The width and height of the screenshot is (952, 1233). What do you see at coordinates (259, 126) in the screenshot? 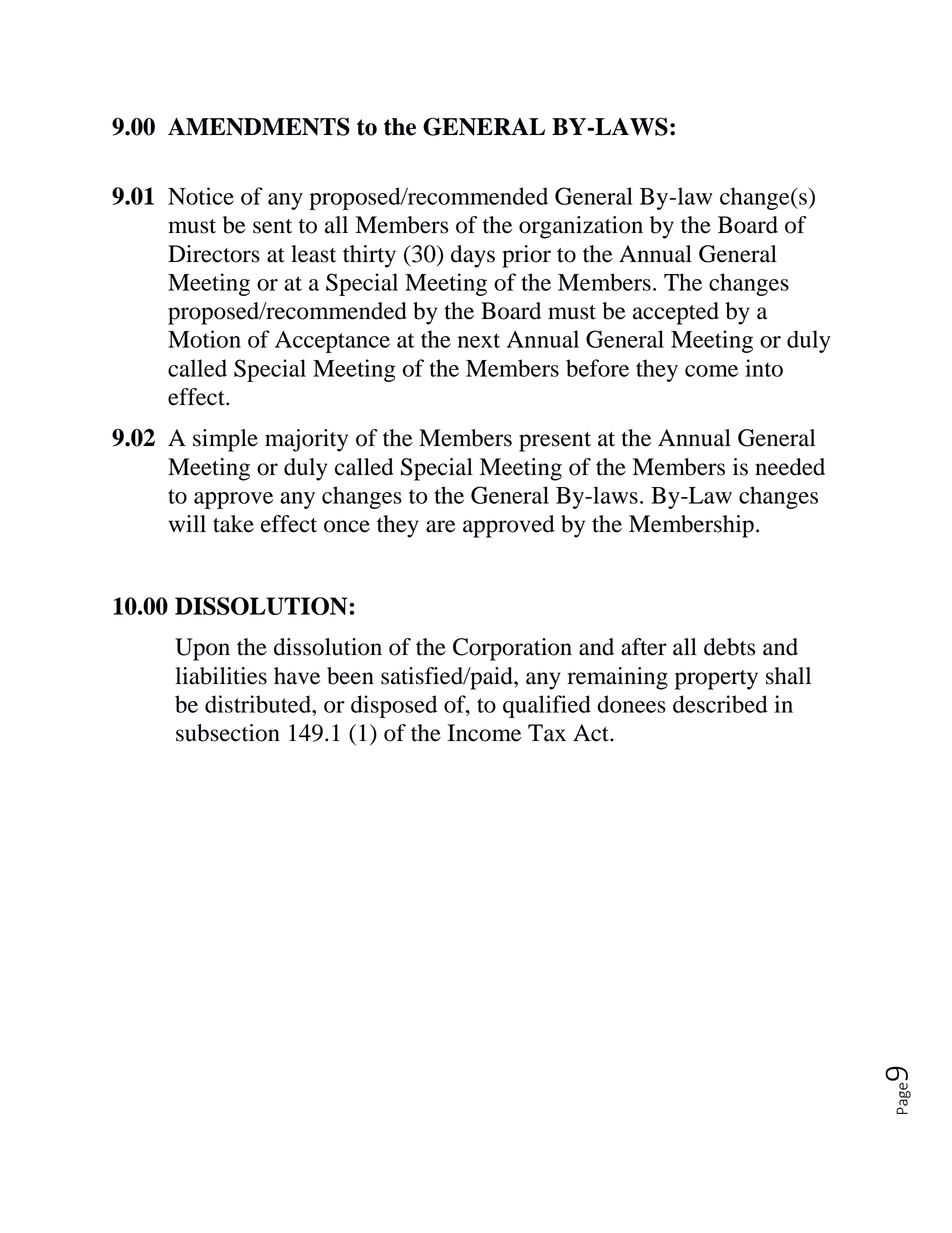
I see `AMENDMENTS` at bounding box center [259, 126].
